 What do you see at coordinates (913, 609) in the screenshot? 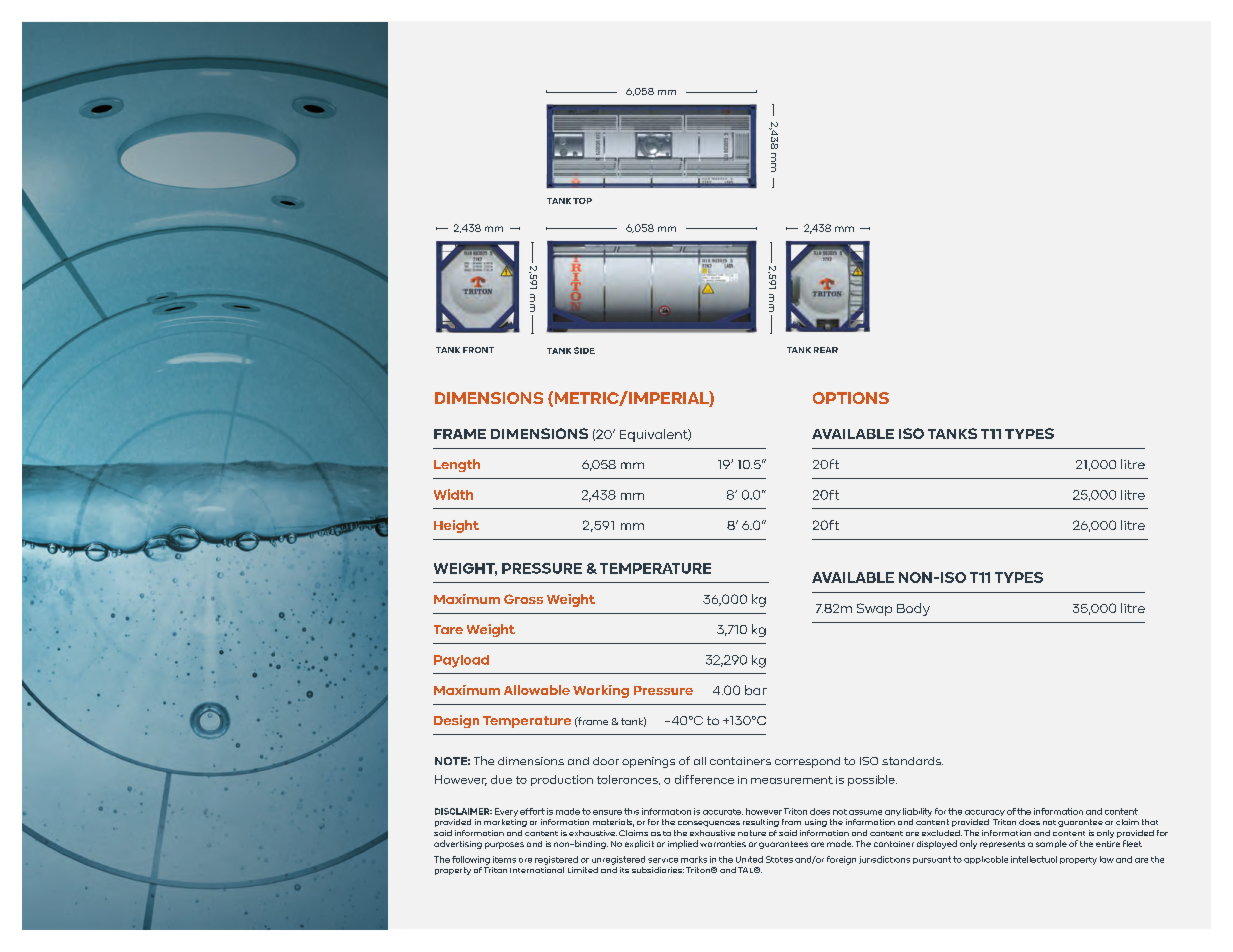
I see `Body` at bounding box center [913, 609].
